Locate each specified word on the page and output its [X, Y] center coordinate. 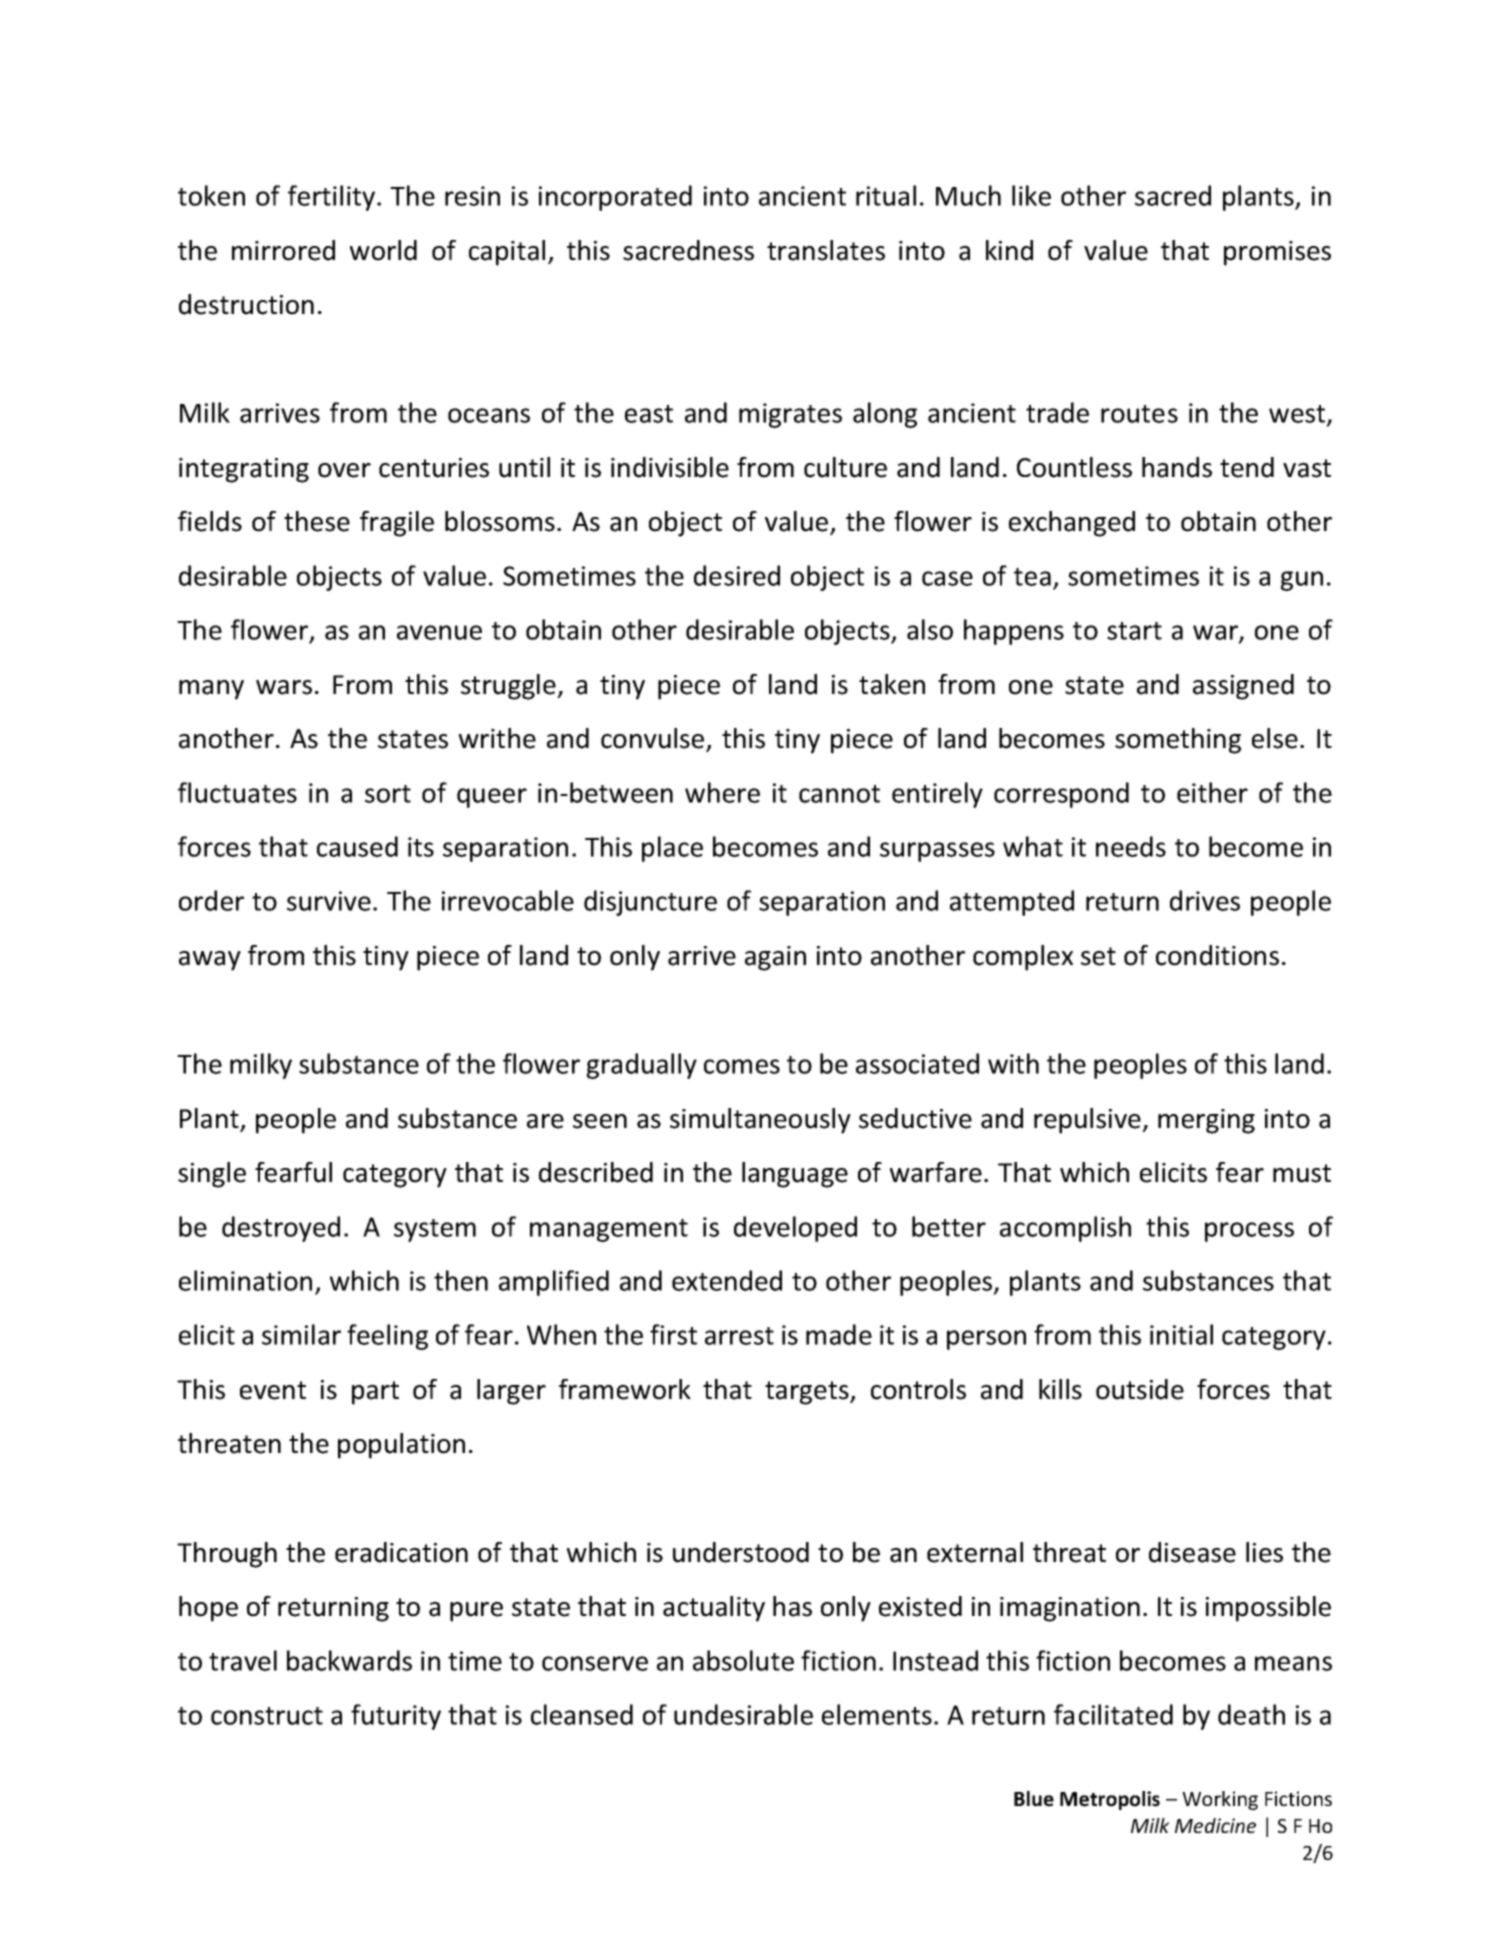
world [383, 250]
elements [877, 1714]
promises [1277, 253]
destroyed [281, 1229]
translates [826, 250]
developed [795, 1229]
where [722, 792]
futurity [396, 1717]
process [1249, 1232]
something [1178, 741]
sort [388, 794]
